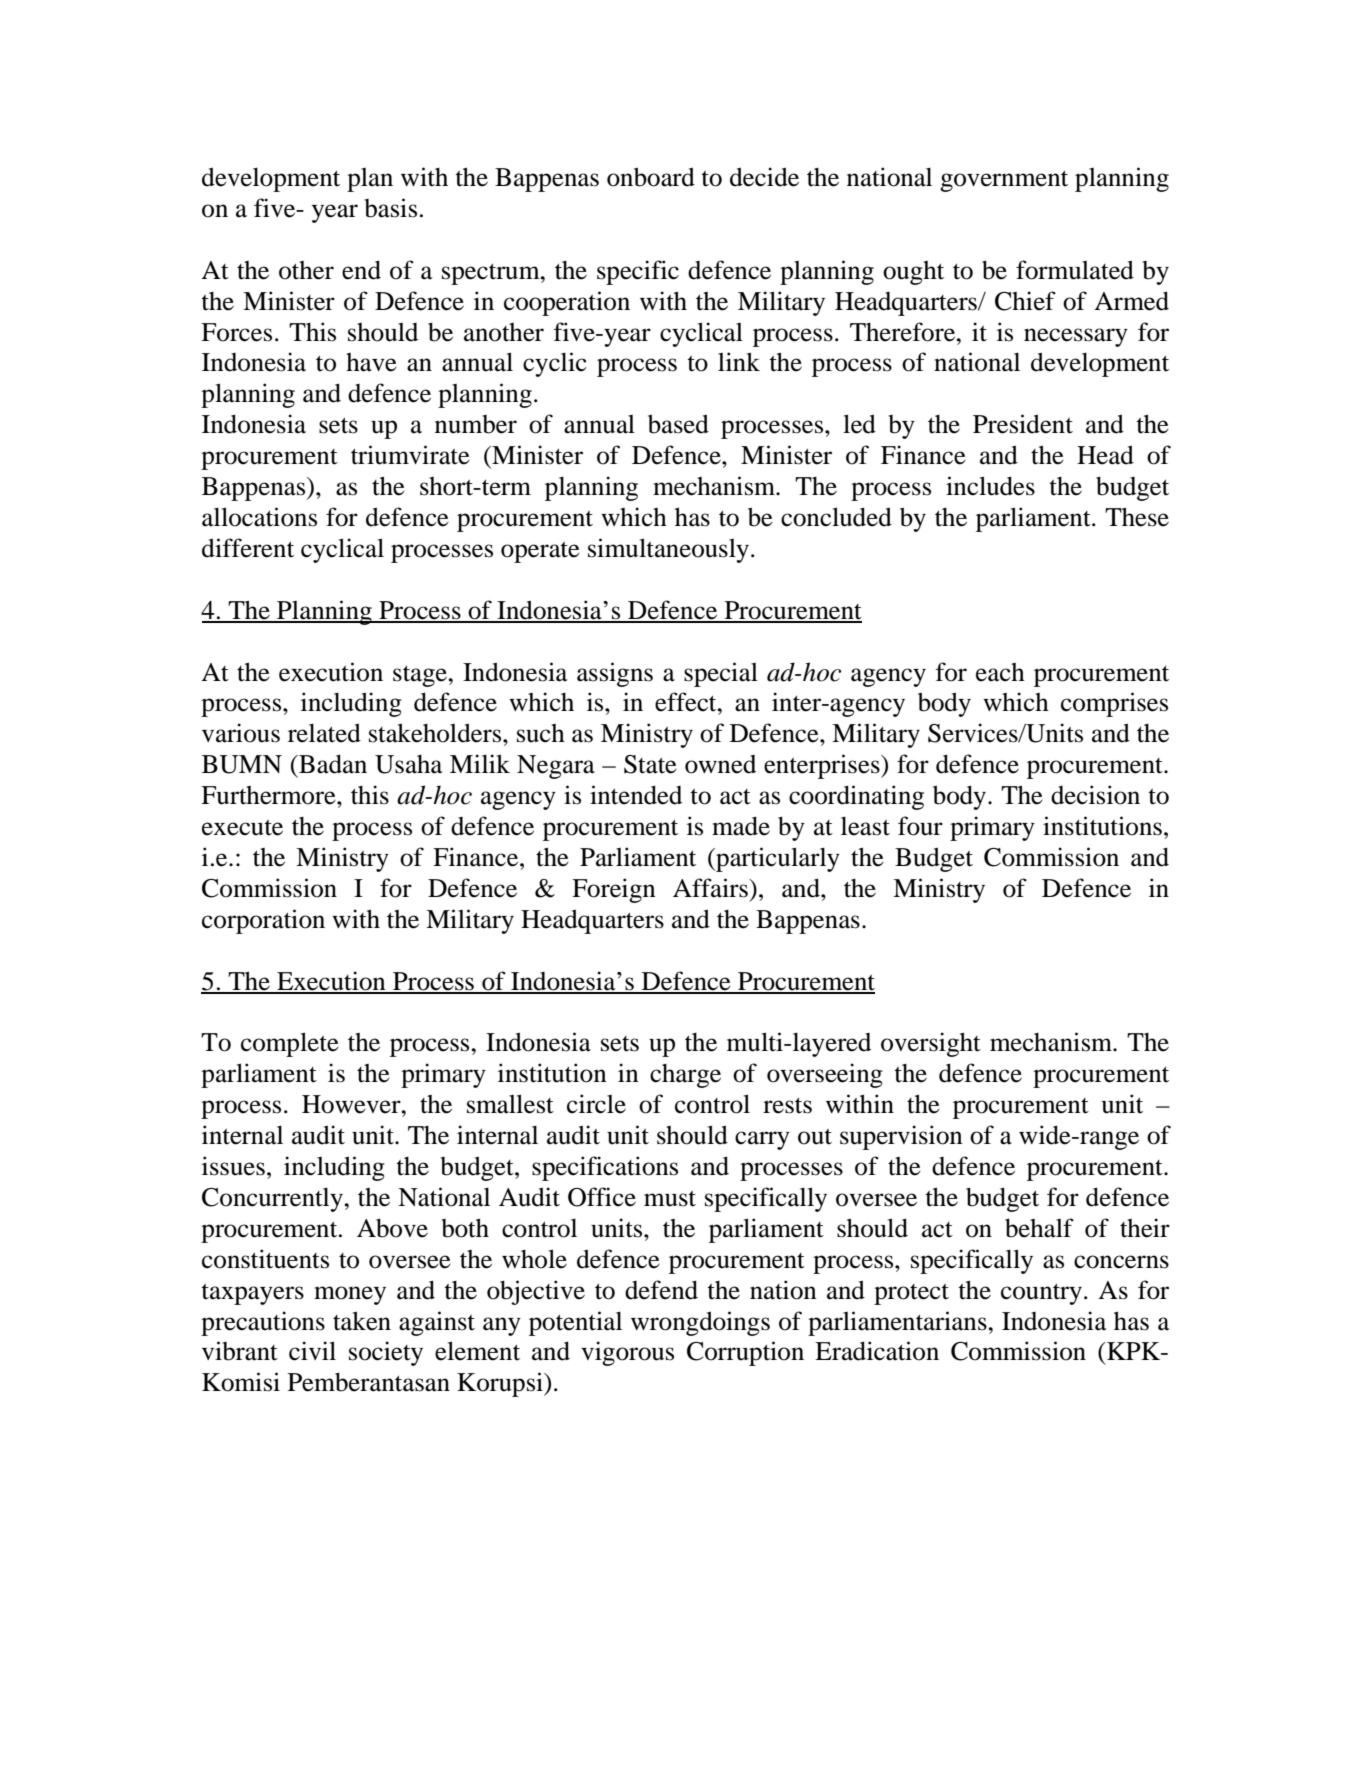  Describe the element at coordinates (700, 1323) in the screenshot. I see `wrongdoings` at that location.
